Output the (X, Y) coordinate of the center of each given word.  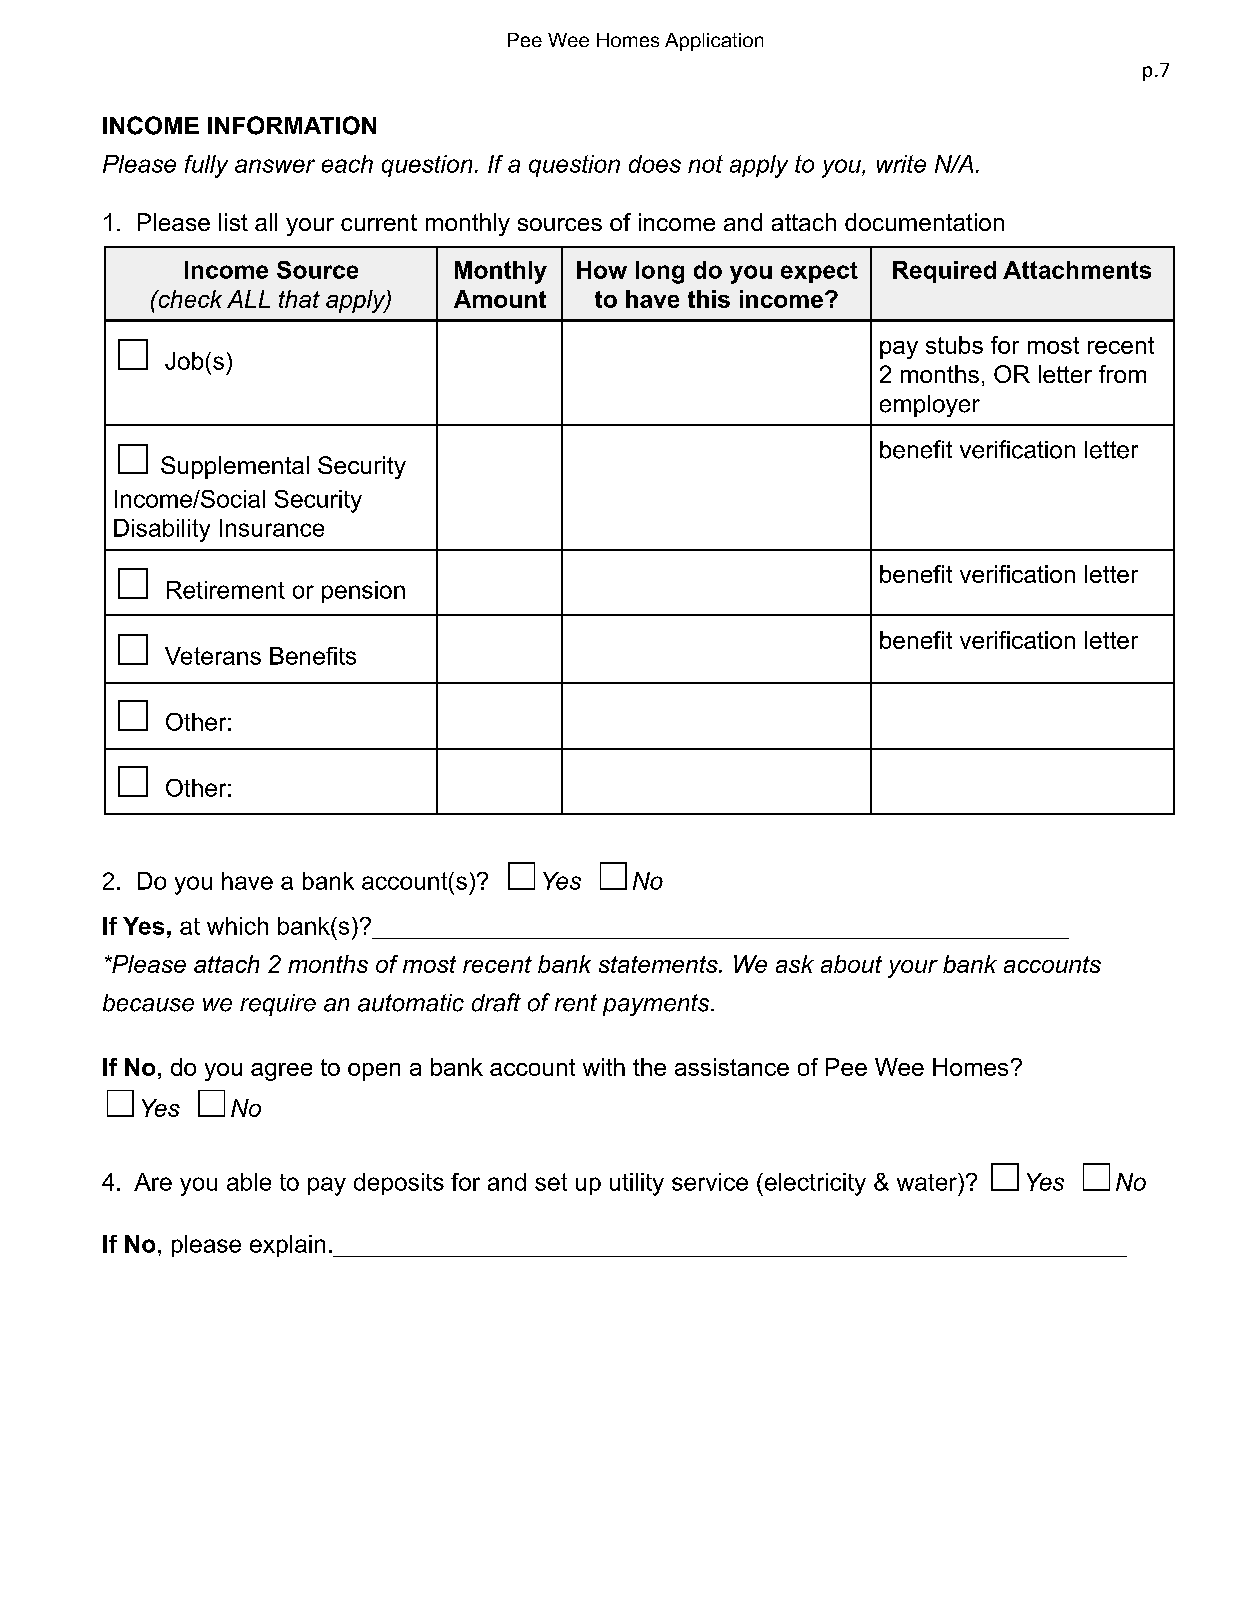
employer (930, 406)
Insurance (272, 528)
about (851, 964)
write (901, 164)
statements (659, 964)
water (928, 1182)
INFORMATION (292, 125)
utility (637, 1184)
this (709, 299)
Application (714, 42)
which (237, 926)
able (249, 1182)
